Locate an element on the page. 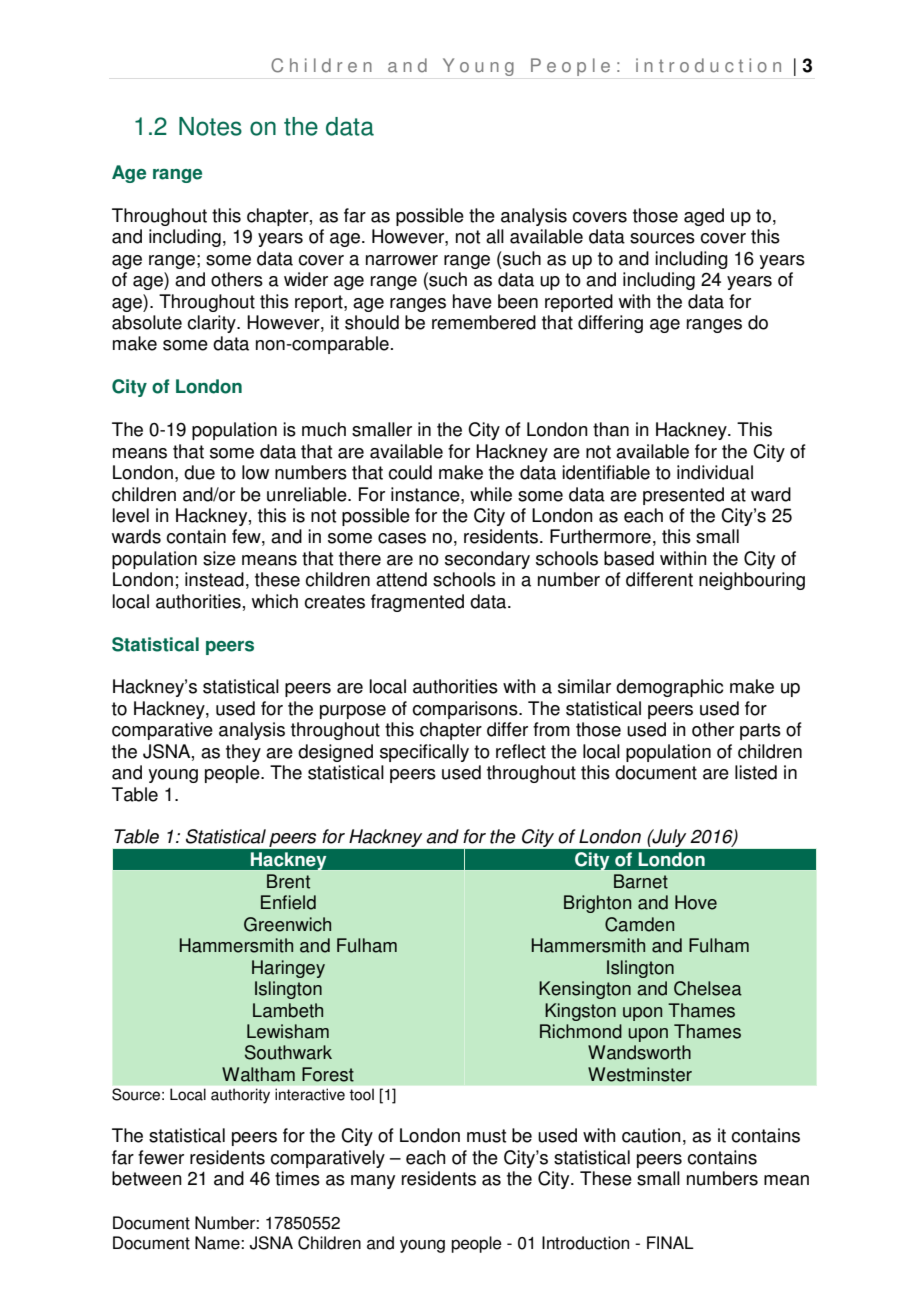  Hove is located at coordinates (696, 902).
